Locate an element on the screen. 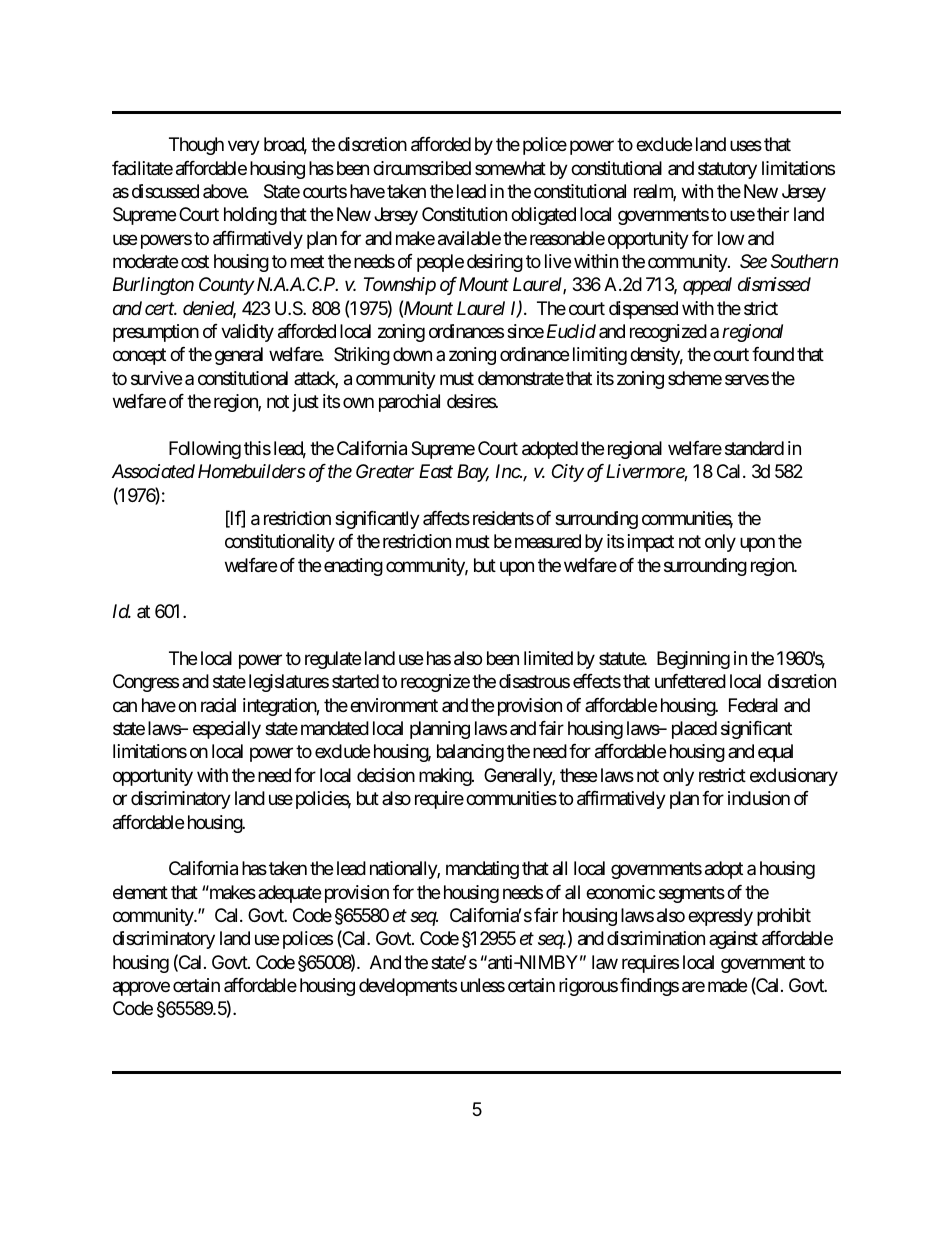 This screenshot has width=952, height=1233. validity is located at coordinates (247, 333).
